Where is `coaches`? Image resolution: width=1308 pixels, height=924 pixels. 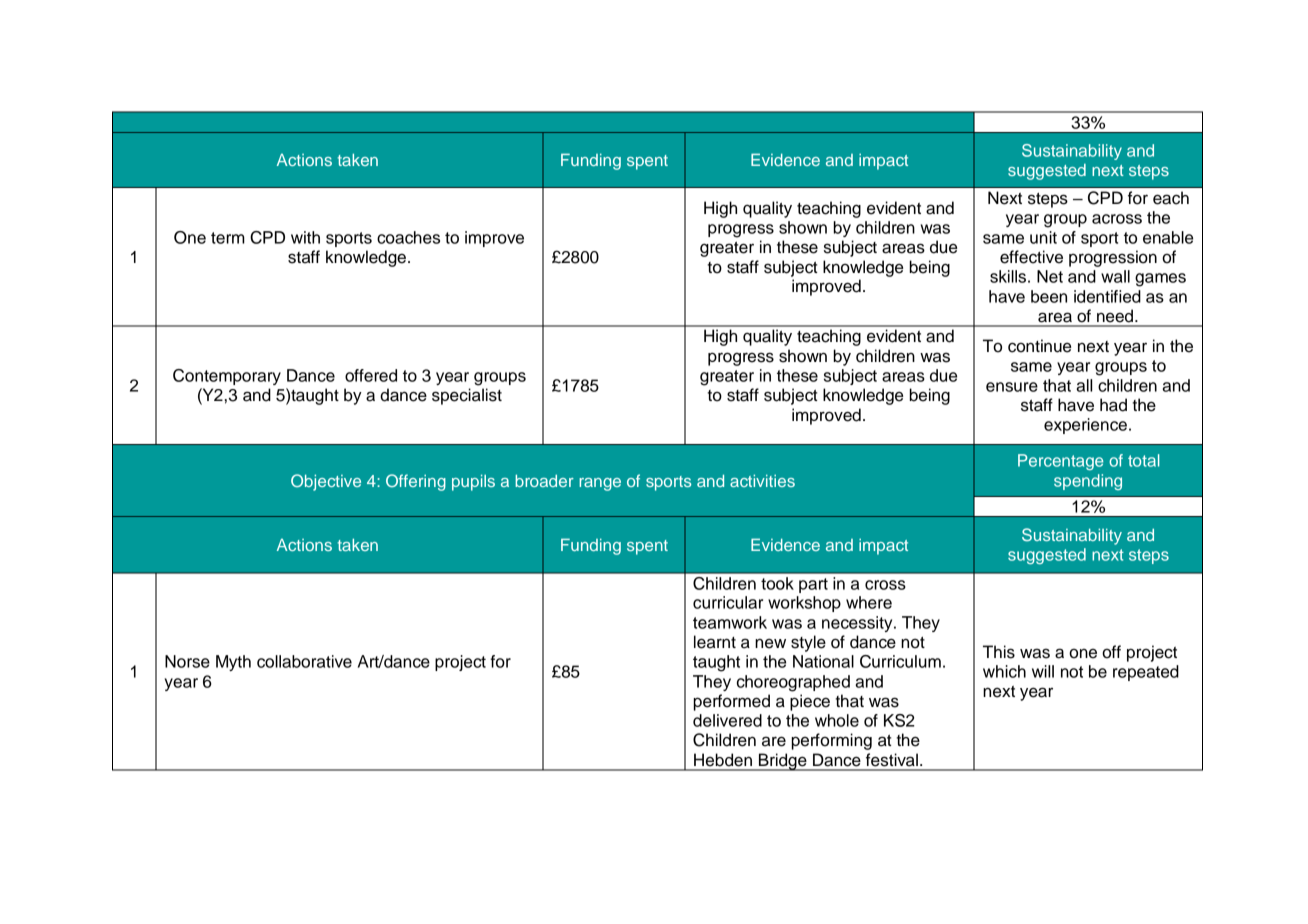
coaches is located at coordinates (408, 237).
